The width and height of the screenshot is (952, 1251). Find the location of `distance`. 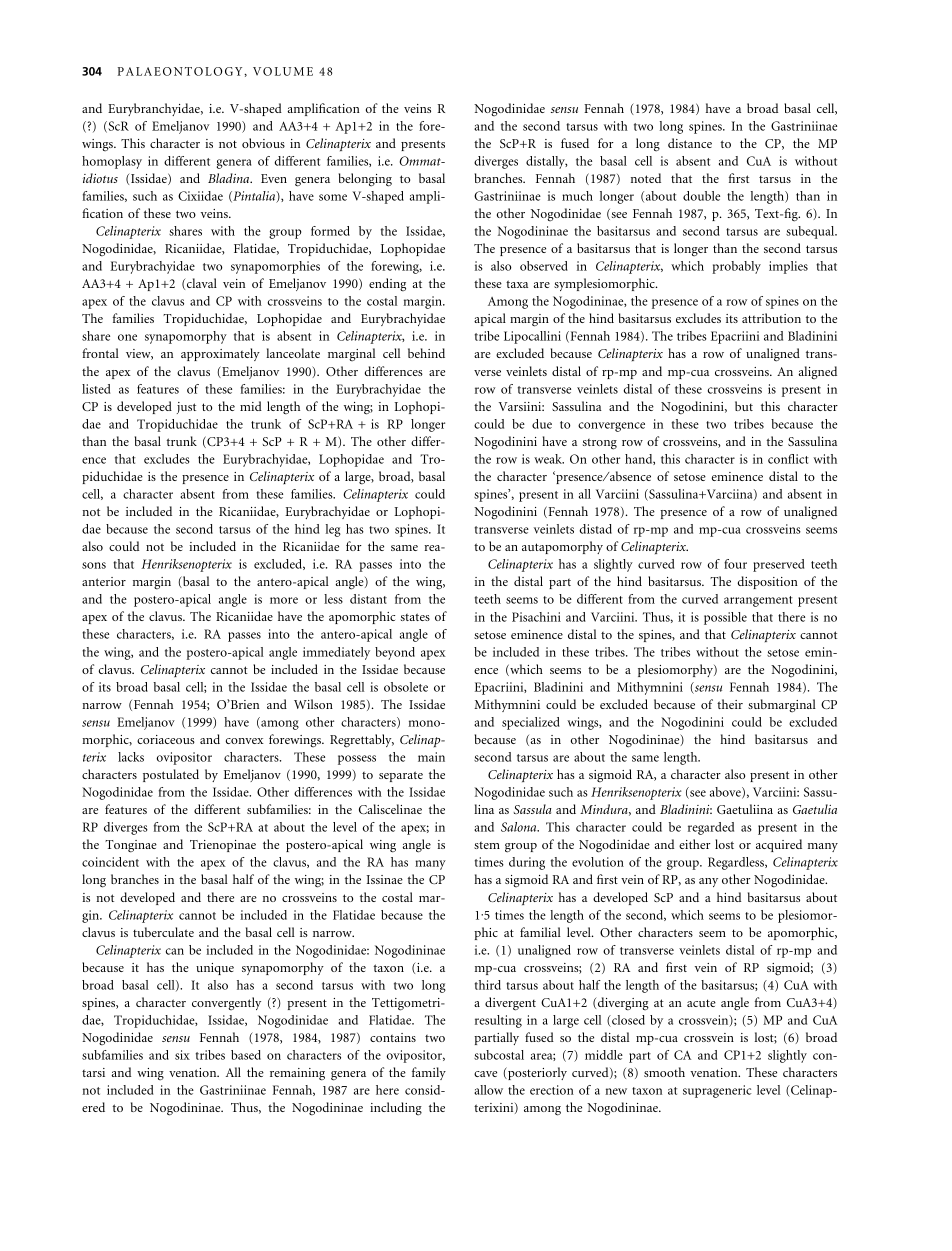

distance is located at coordinates (690, 143).
